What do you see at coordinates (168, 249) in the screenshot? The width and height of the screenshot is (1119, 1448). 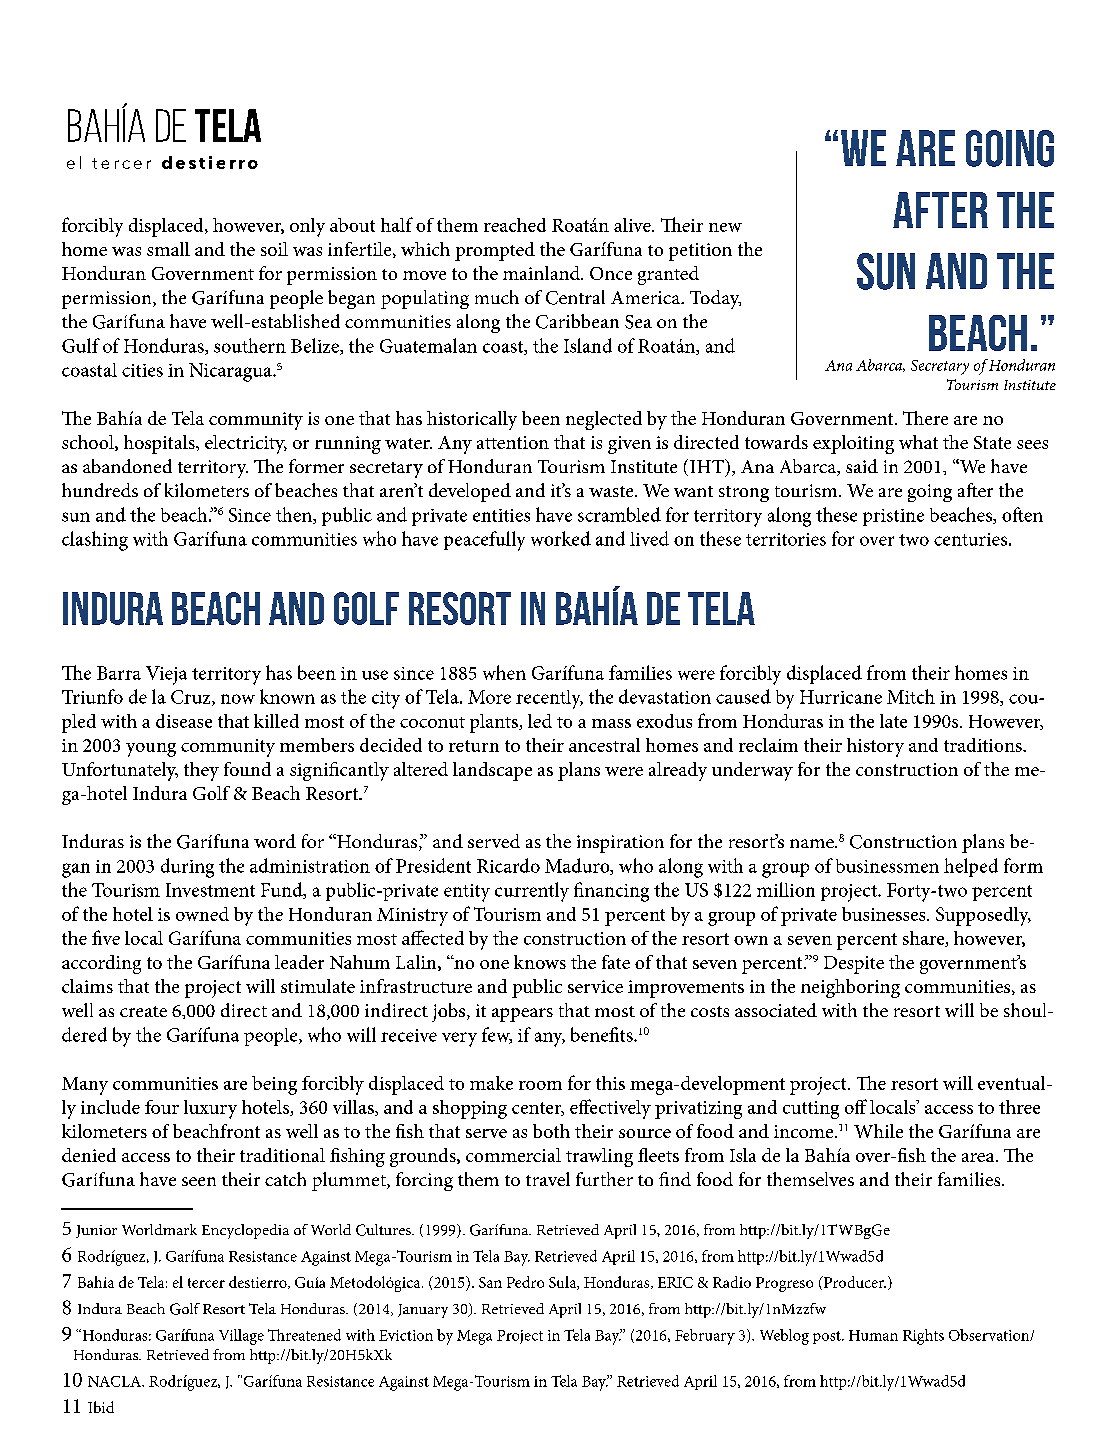 I see `small` at bounding box center [168, 249].
